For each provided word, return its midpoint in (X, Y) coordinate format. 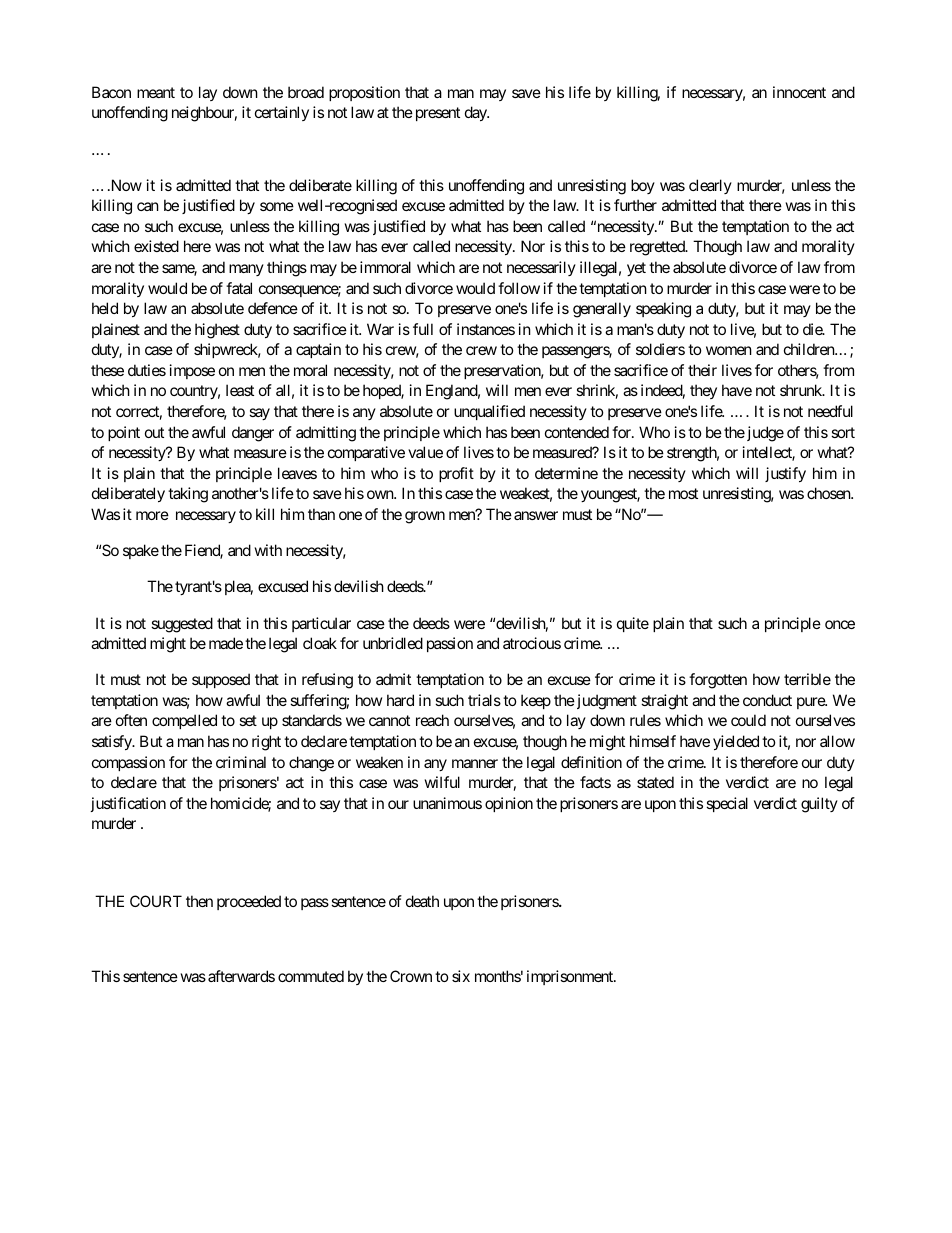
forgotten (718, 681)
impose (192, 371)
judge (764, 434)
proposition (364, 93)
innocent (799, 92)
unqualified (489, 412)
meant (156, 92)
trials (484, 700)
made (226, 643)
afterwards (241, 976)
